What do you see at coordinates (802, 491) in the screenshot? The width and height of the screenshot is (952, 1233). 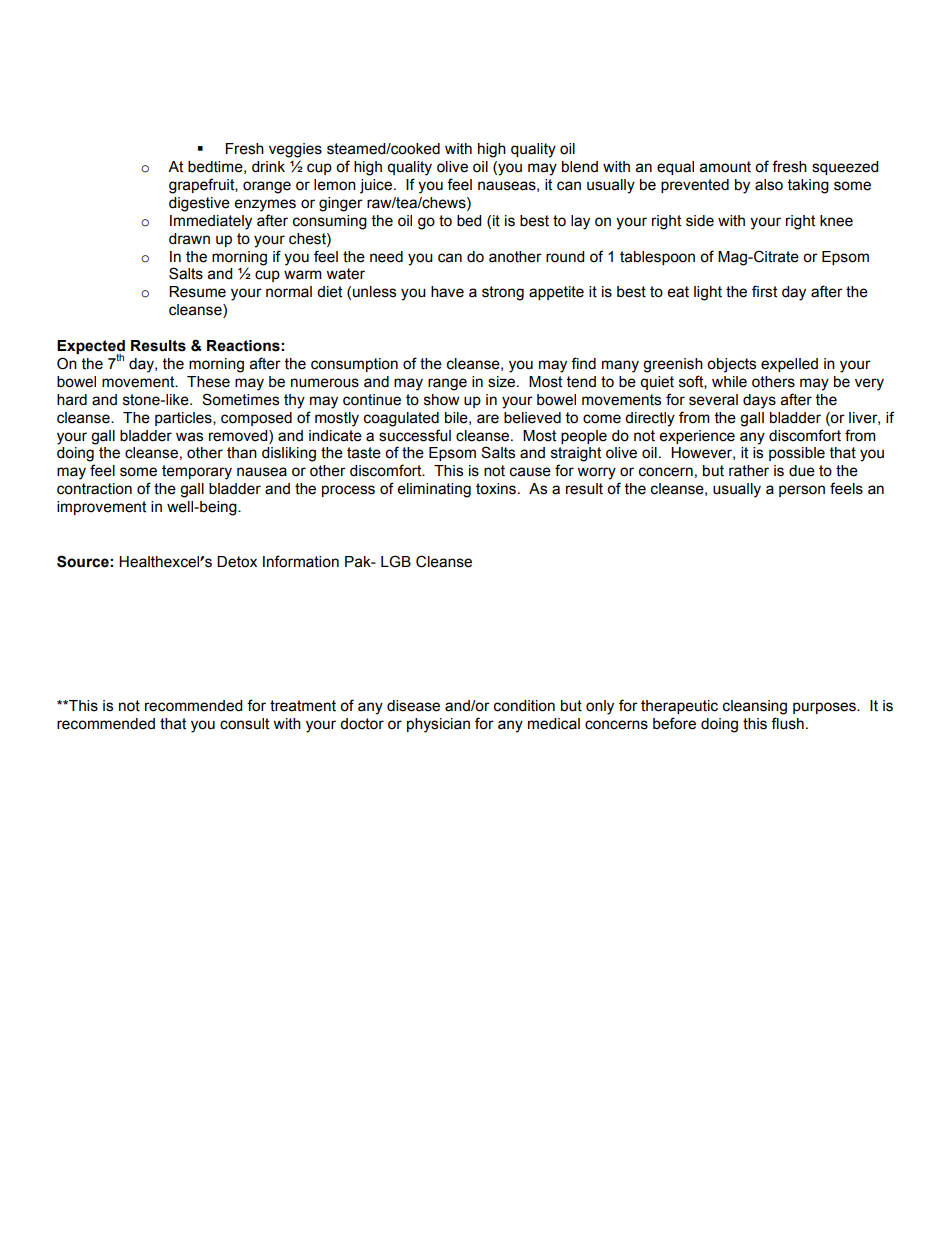 I see `person` at bounding box center [802, 491].
